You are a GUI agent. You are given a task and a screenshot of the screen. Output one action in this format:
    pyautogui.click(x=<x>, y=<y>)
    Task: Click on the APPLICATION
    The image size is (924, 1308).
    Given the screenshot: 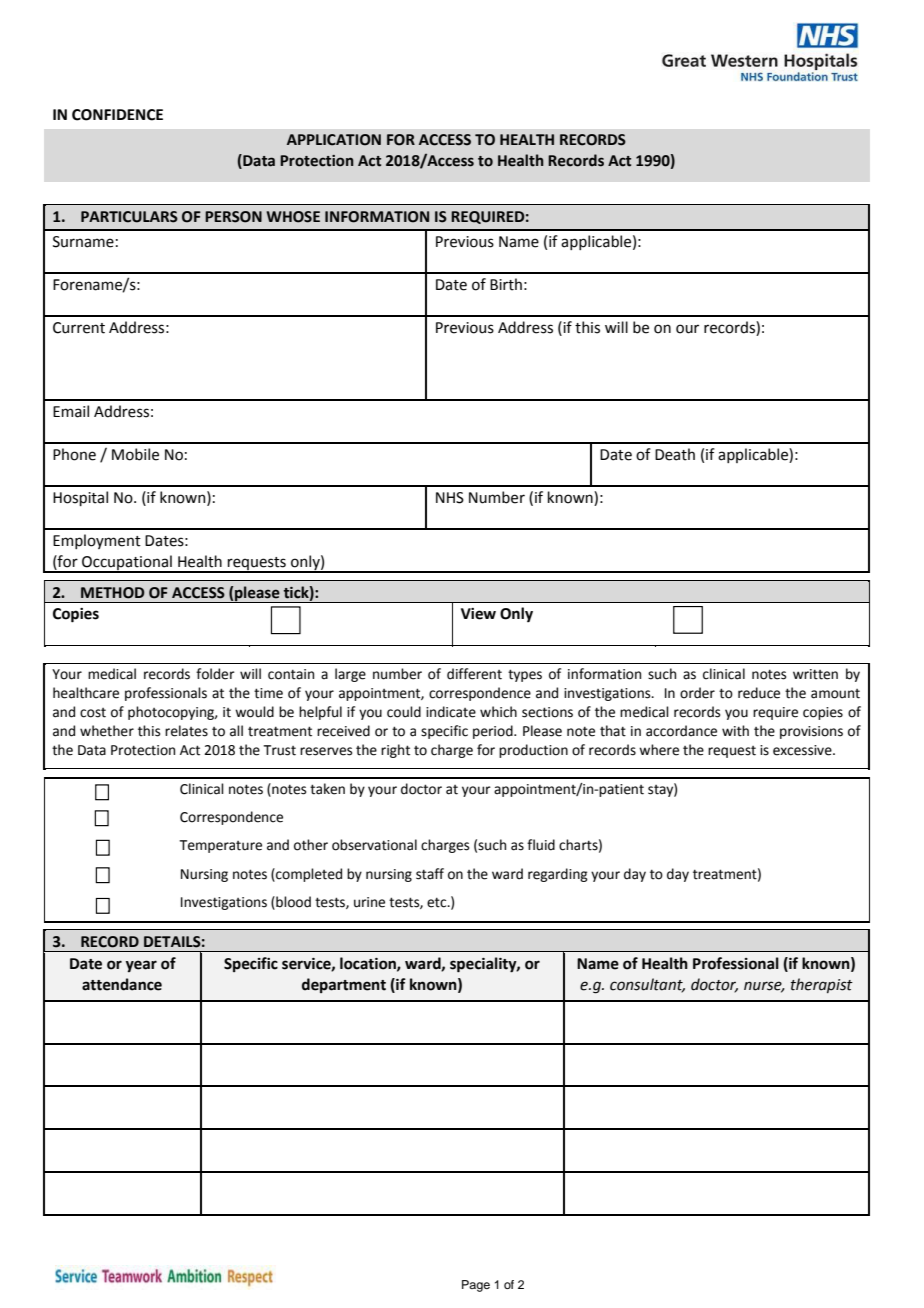 What is the action you would take?
    pyautogui.click(x=334, y=140)
